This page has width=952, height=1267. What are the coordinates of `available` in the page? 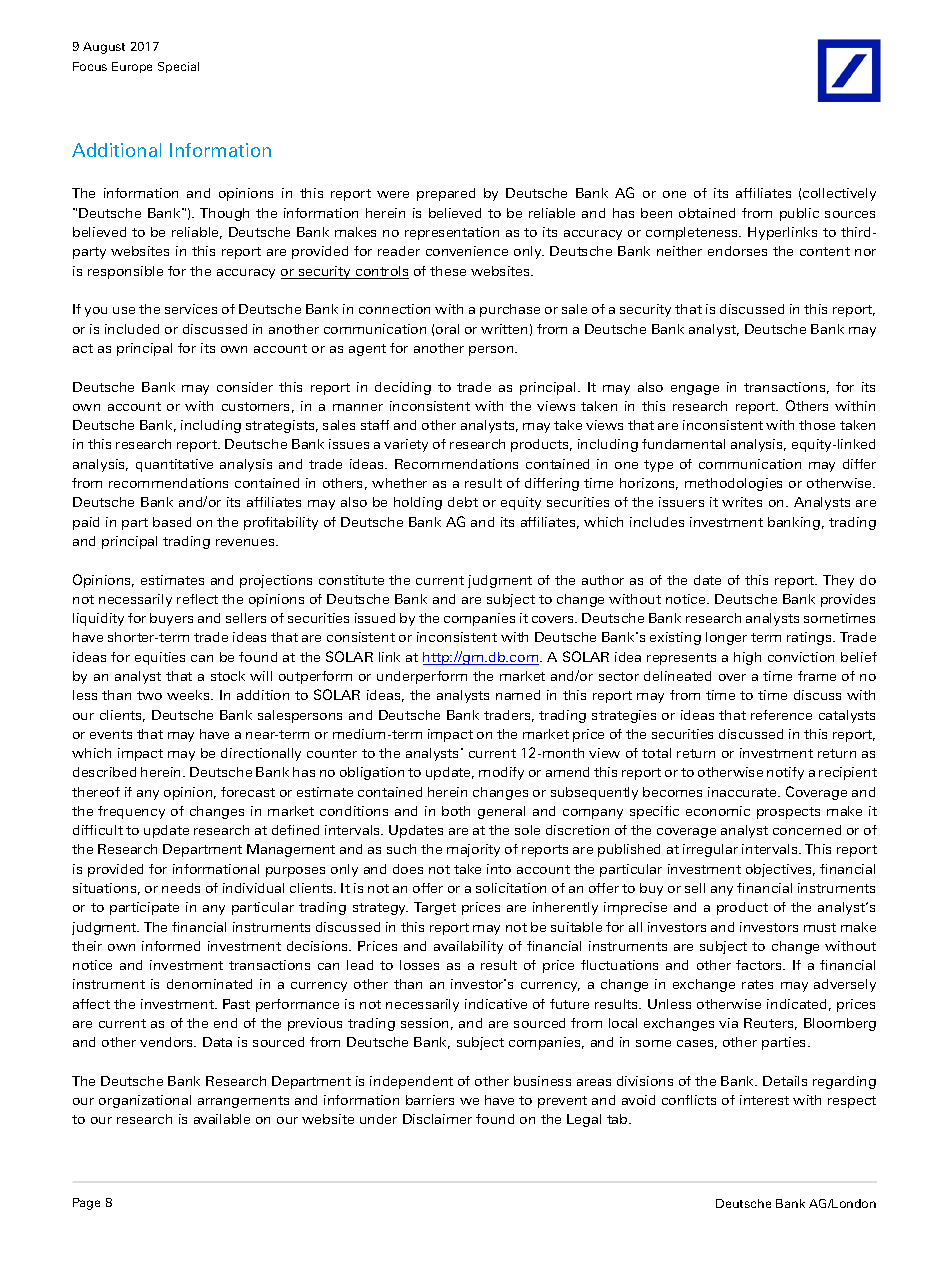 It's located at (222, 1119).
